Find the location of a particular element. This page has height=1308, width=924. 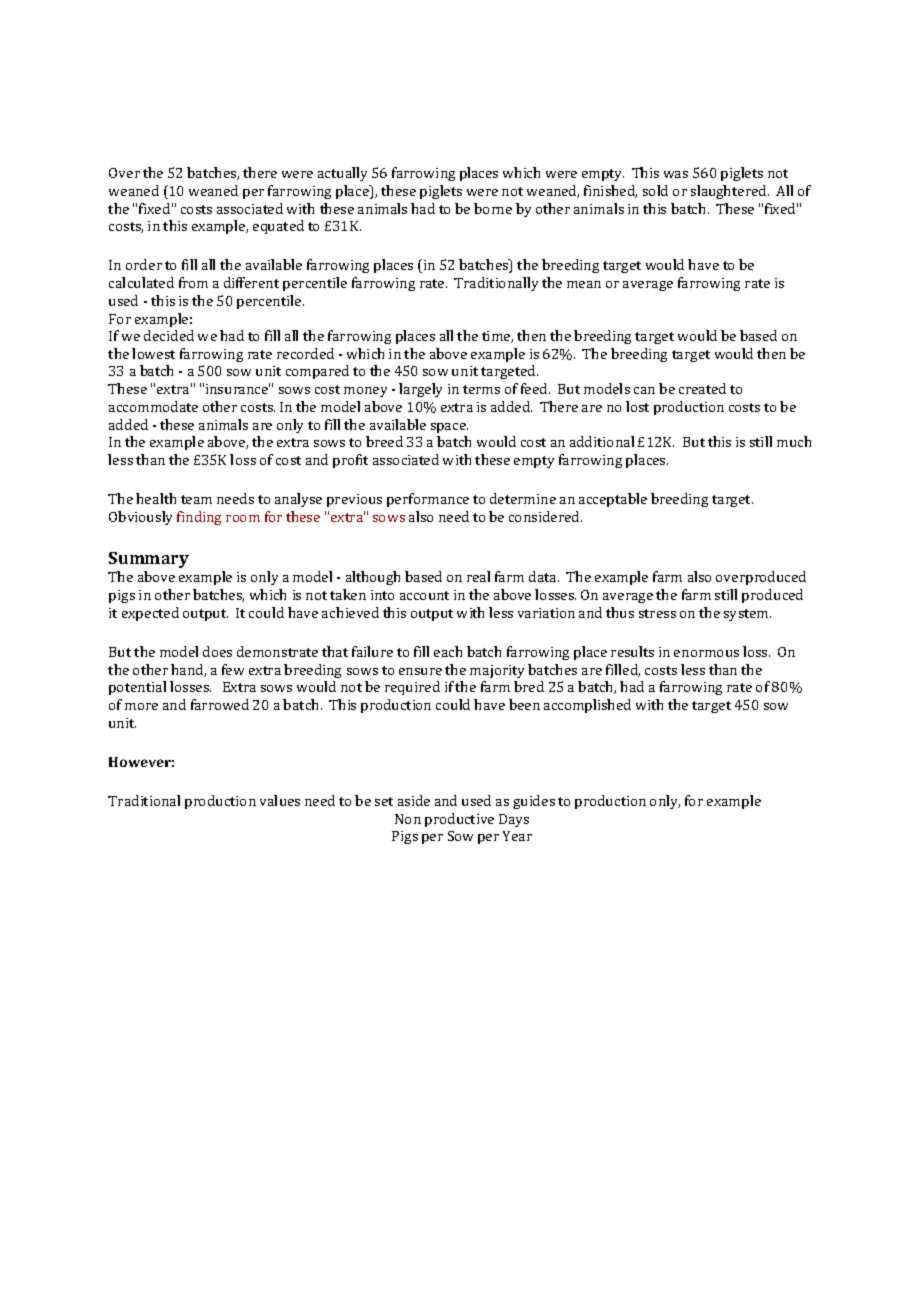

values is located at coordinates (280, 800).
